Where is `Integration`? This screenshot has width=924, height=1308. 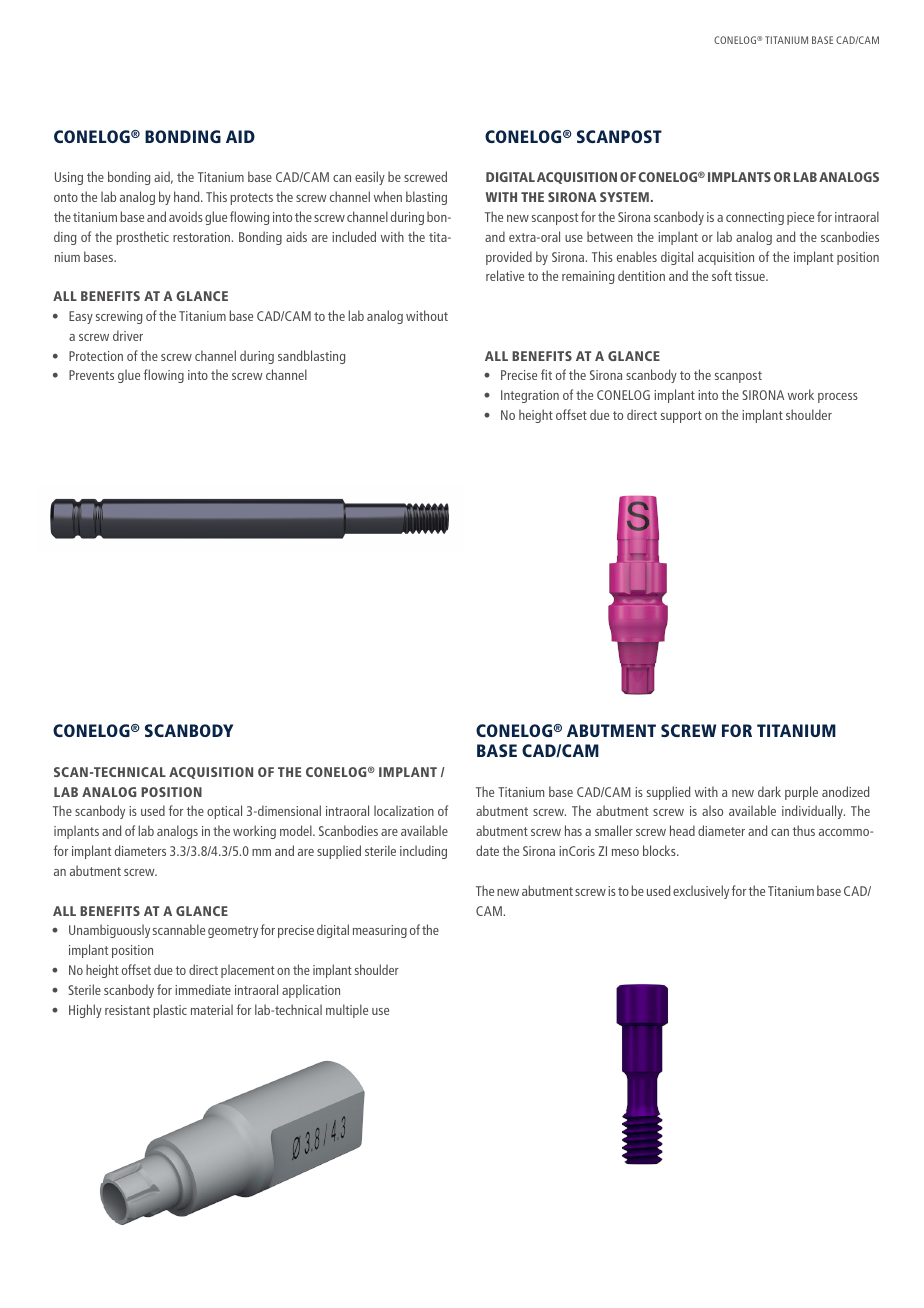
Integration is located at coordinates (530, 396).
